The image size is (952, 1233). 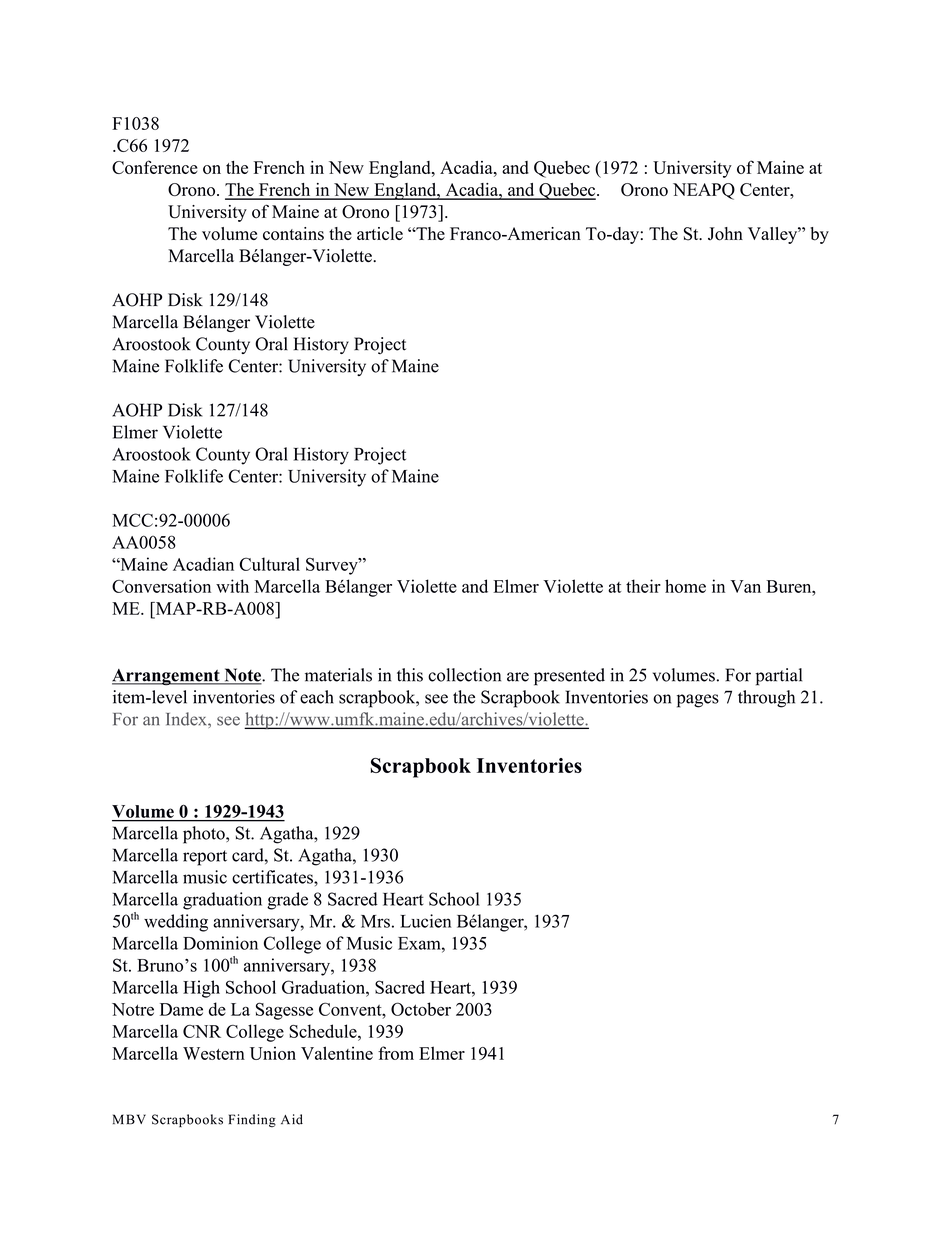 I want to click on Note, so click(x=242, y=676).
